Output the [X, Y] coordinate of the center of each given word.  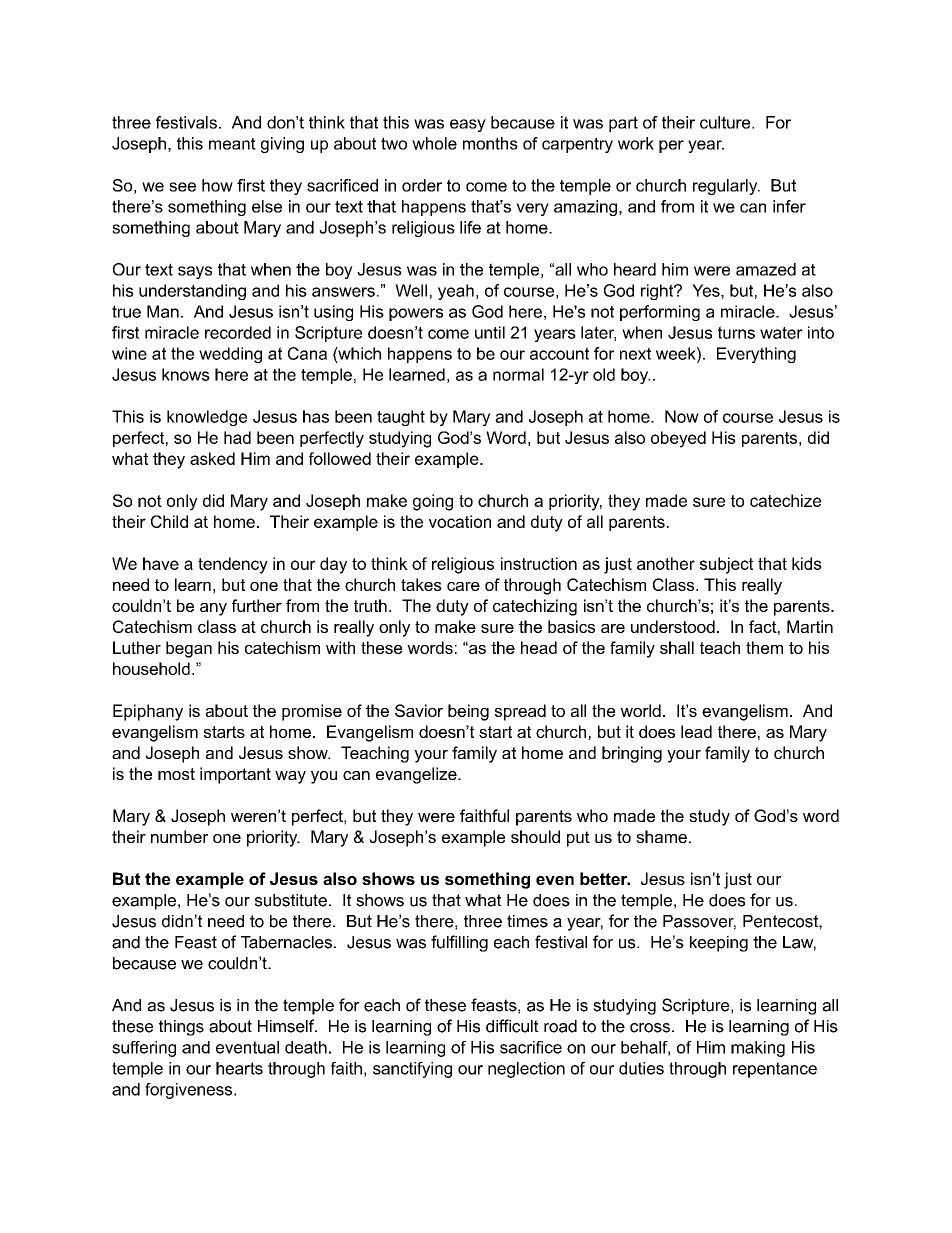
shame [661, 836]
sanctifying [412, 1070]
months [490, 143]
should [535, 836]
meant [232, 144]
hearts [239, 1068]
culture [726, 122]
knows [186, 374]
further [257, 605]
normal [518, 374]
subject [726, 565]
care [463, 586]
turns [736, 332]
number [179, 836]
